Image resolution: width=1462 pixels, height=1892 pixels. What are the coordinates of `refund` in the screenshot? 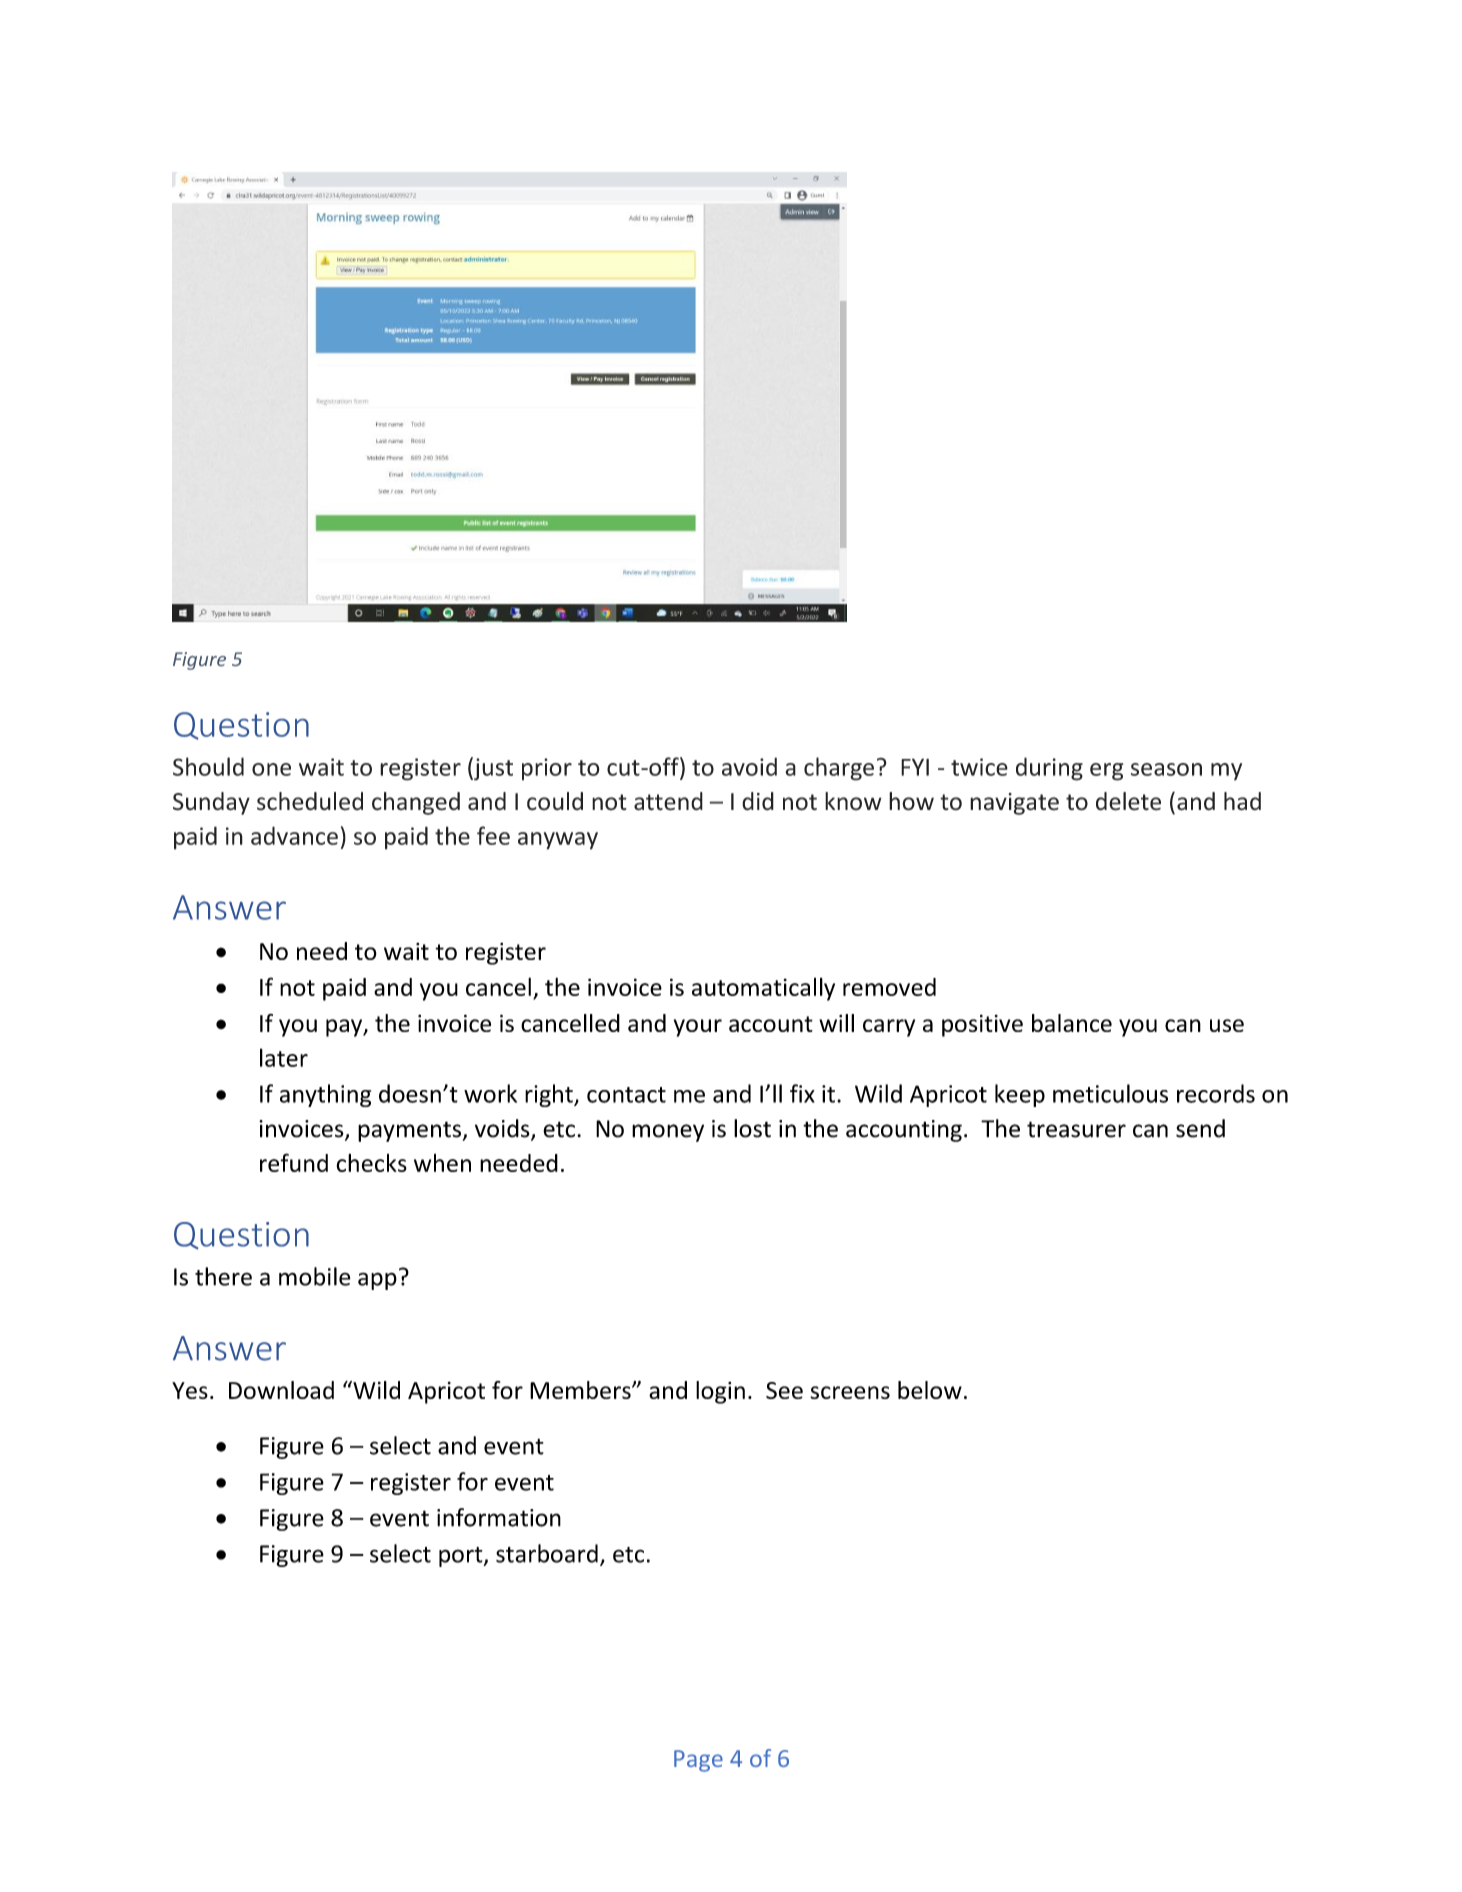 It's located at (294, 1162).
